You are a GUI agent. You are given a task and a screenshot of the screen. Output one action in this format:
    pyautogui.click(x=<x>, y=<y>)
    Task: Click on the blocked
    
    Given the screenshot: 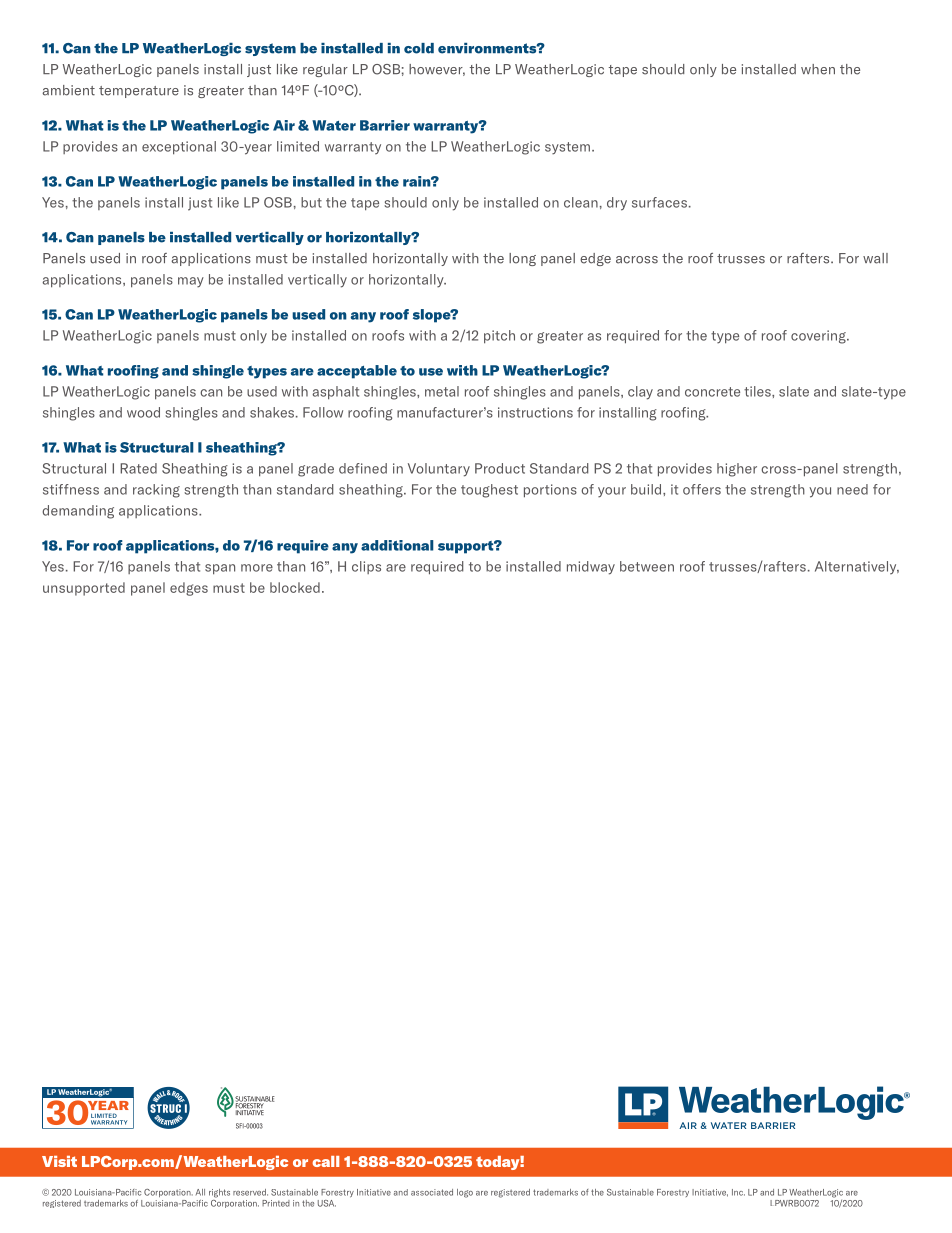 What is the action you would take?
    pyautogui.click(x=295, y=587)
